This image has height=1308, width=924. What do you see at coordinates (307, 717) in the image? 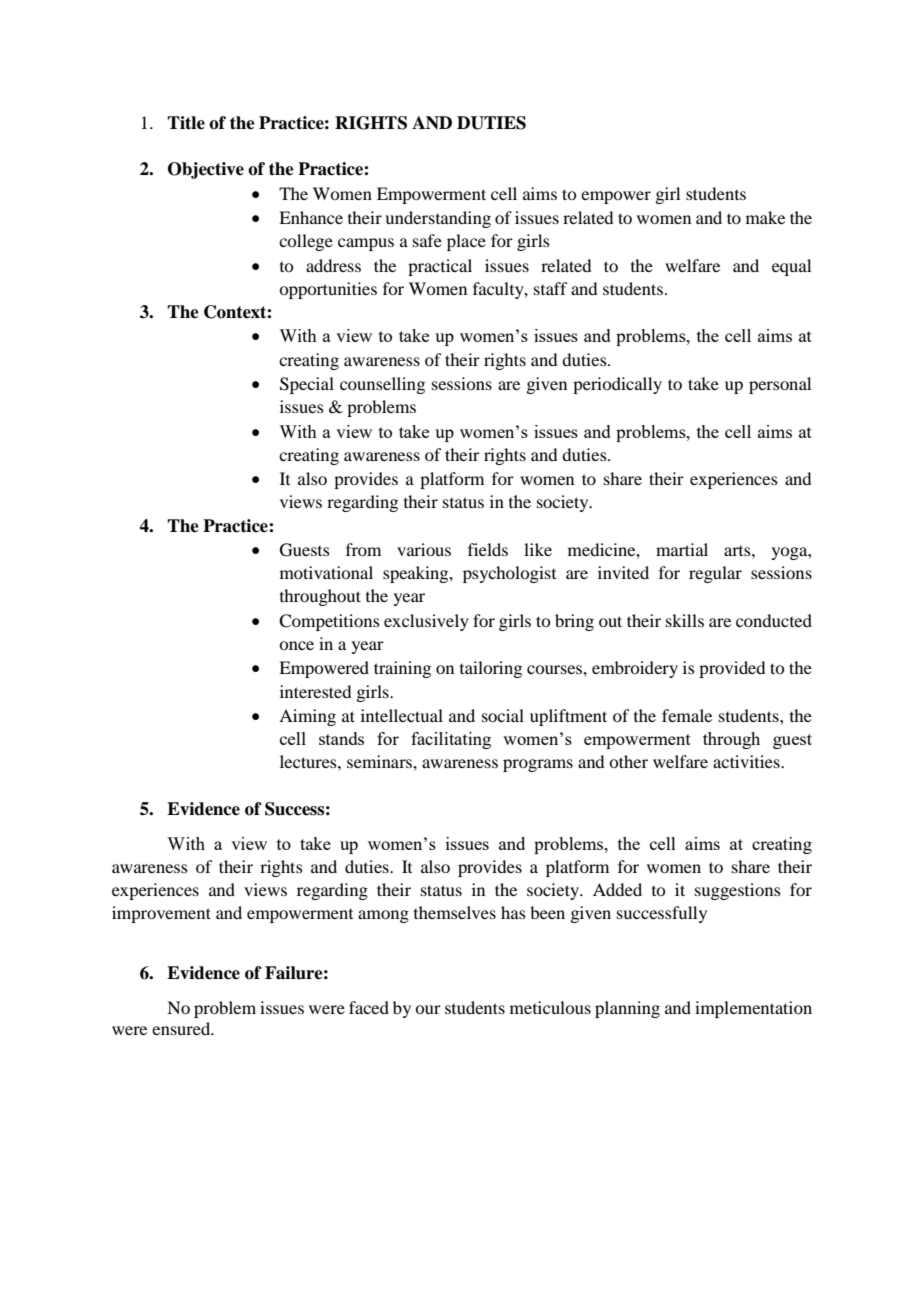
I see `Aiming` at bounding box center [307, 717].
